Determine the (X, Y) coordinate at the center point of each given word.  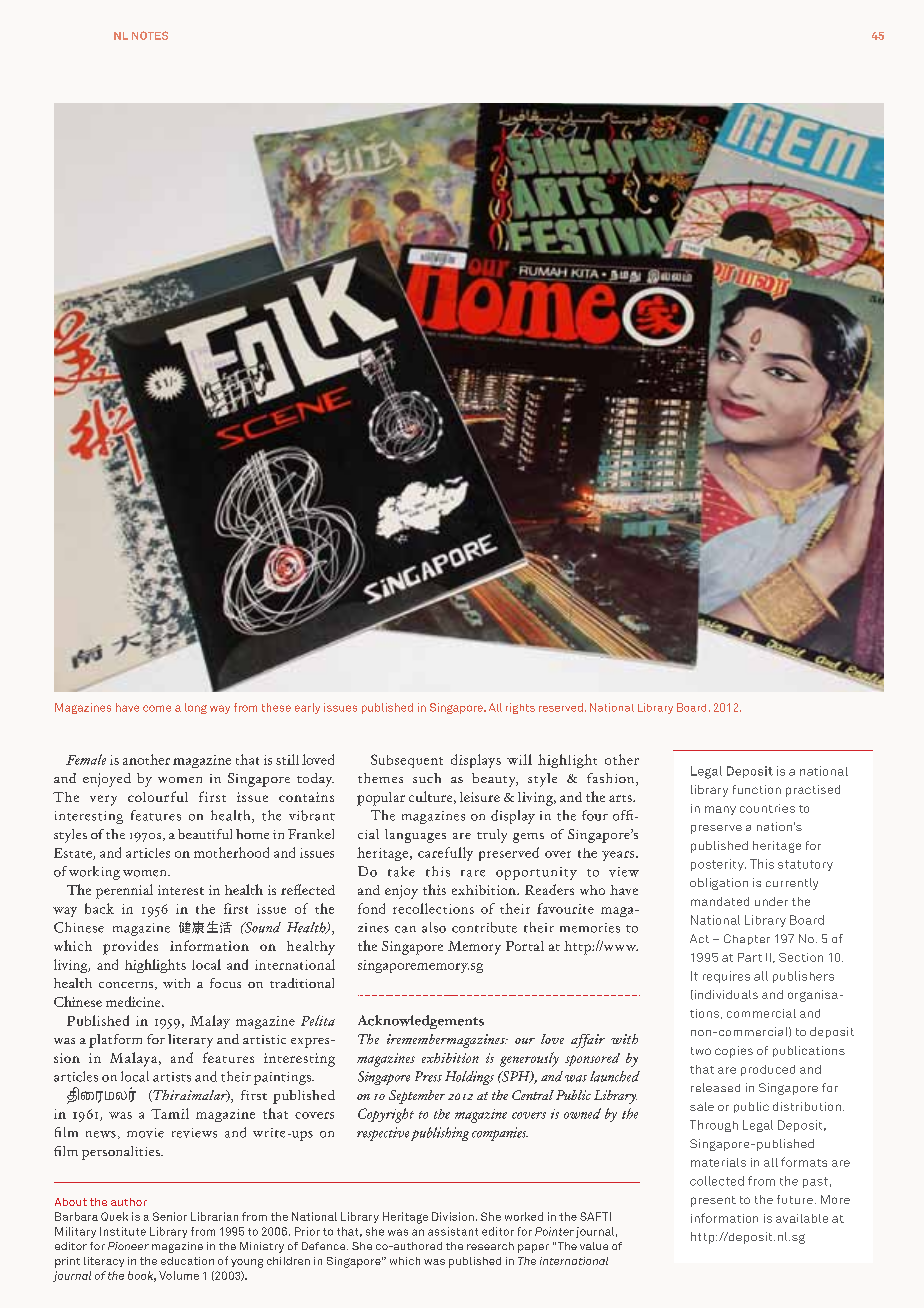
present (713, 1201)
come (157, 708)
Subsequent (407, 761)
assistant (453, 1231)
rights (520, 708)
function (757, 789)
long (196, 708)
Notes (150, 35)
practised (813, 791)
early (307, 708)
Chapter (747, 939)
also (434, 927)
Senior (170, 1216)
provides (130, 947)
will (519, 759)
